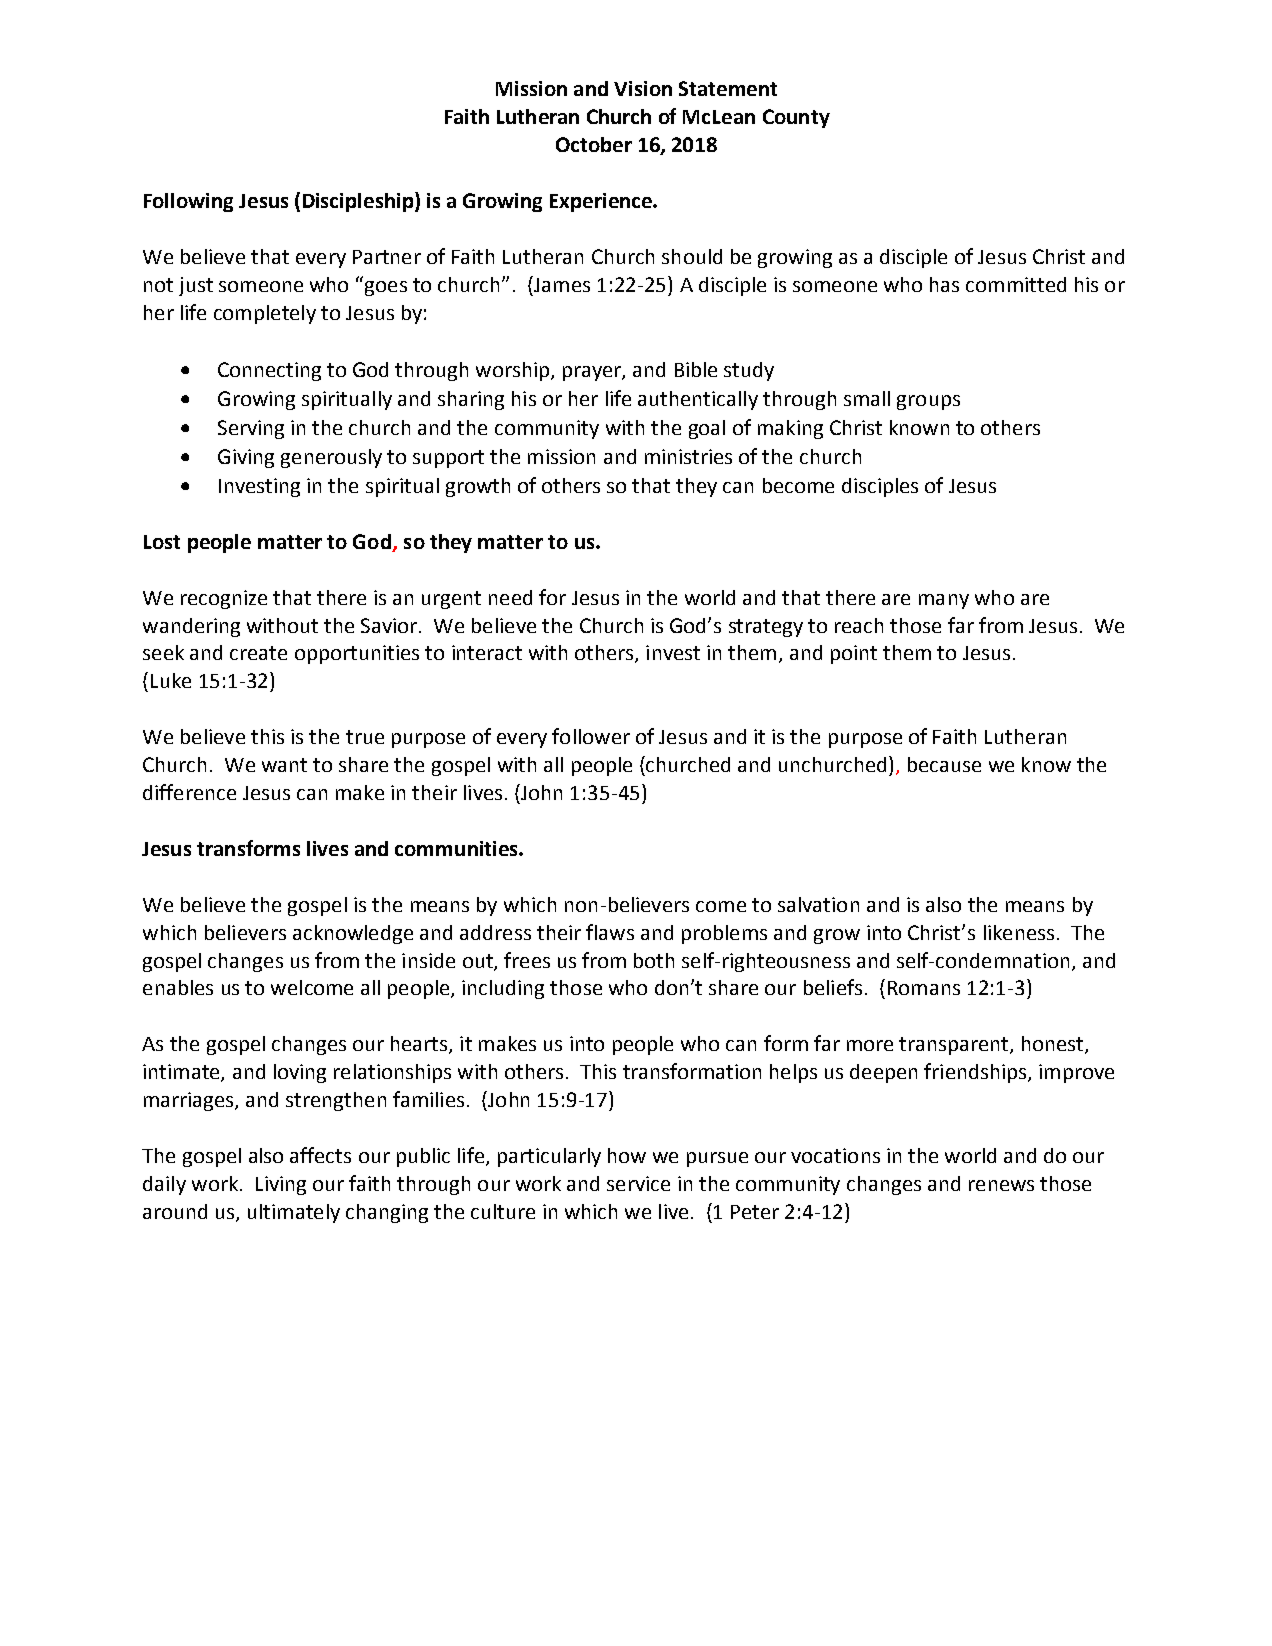  I want to click on create, so click(258, 653).
